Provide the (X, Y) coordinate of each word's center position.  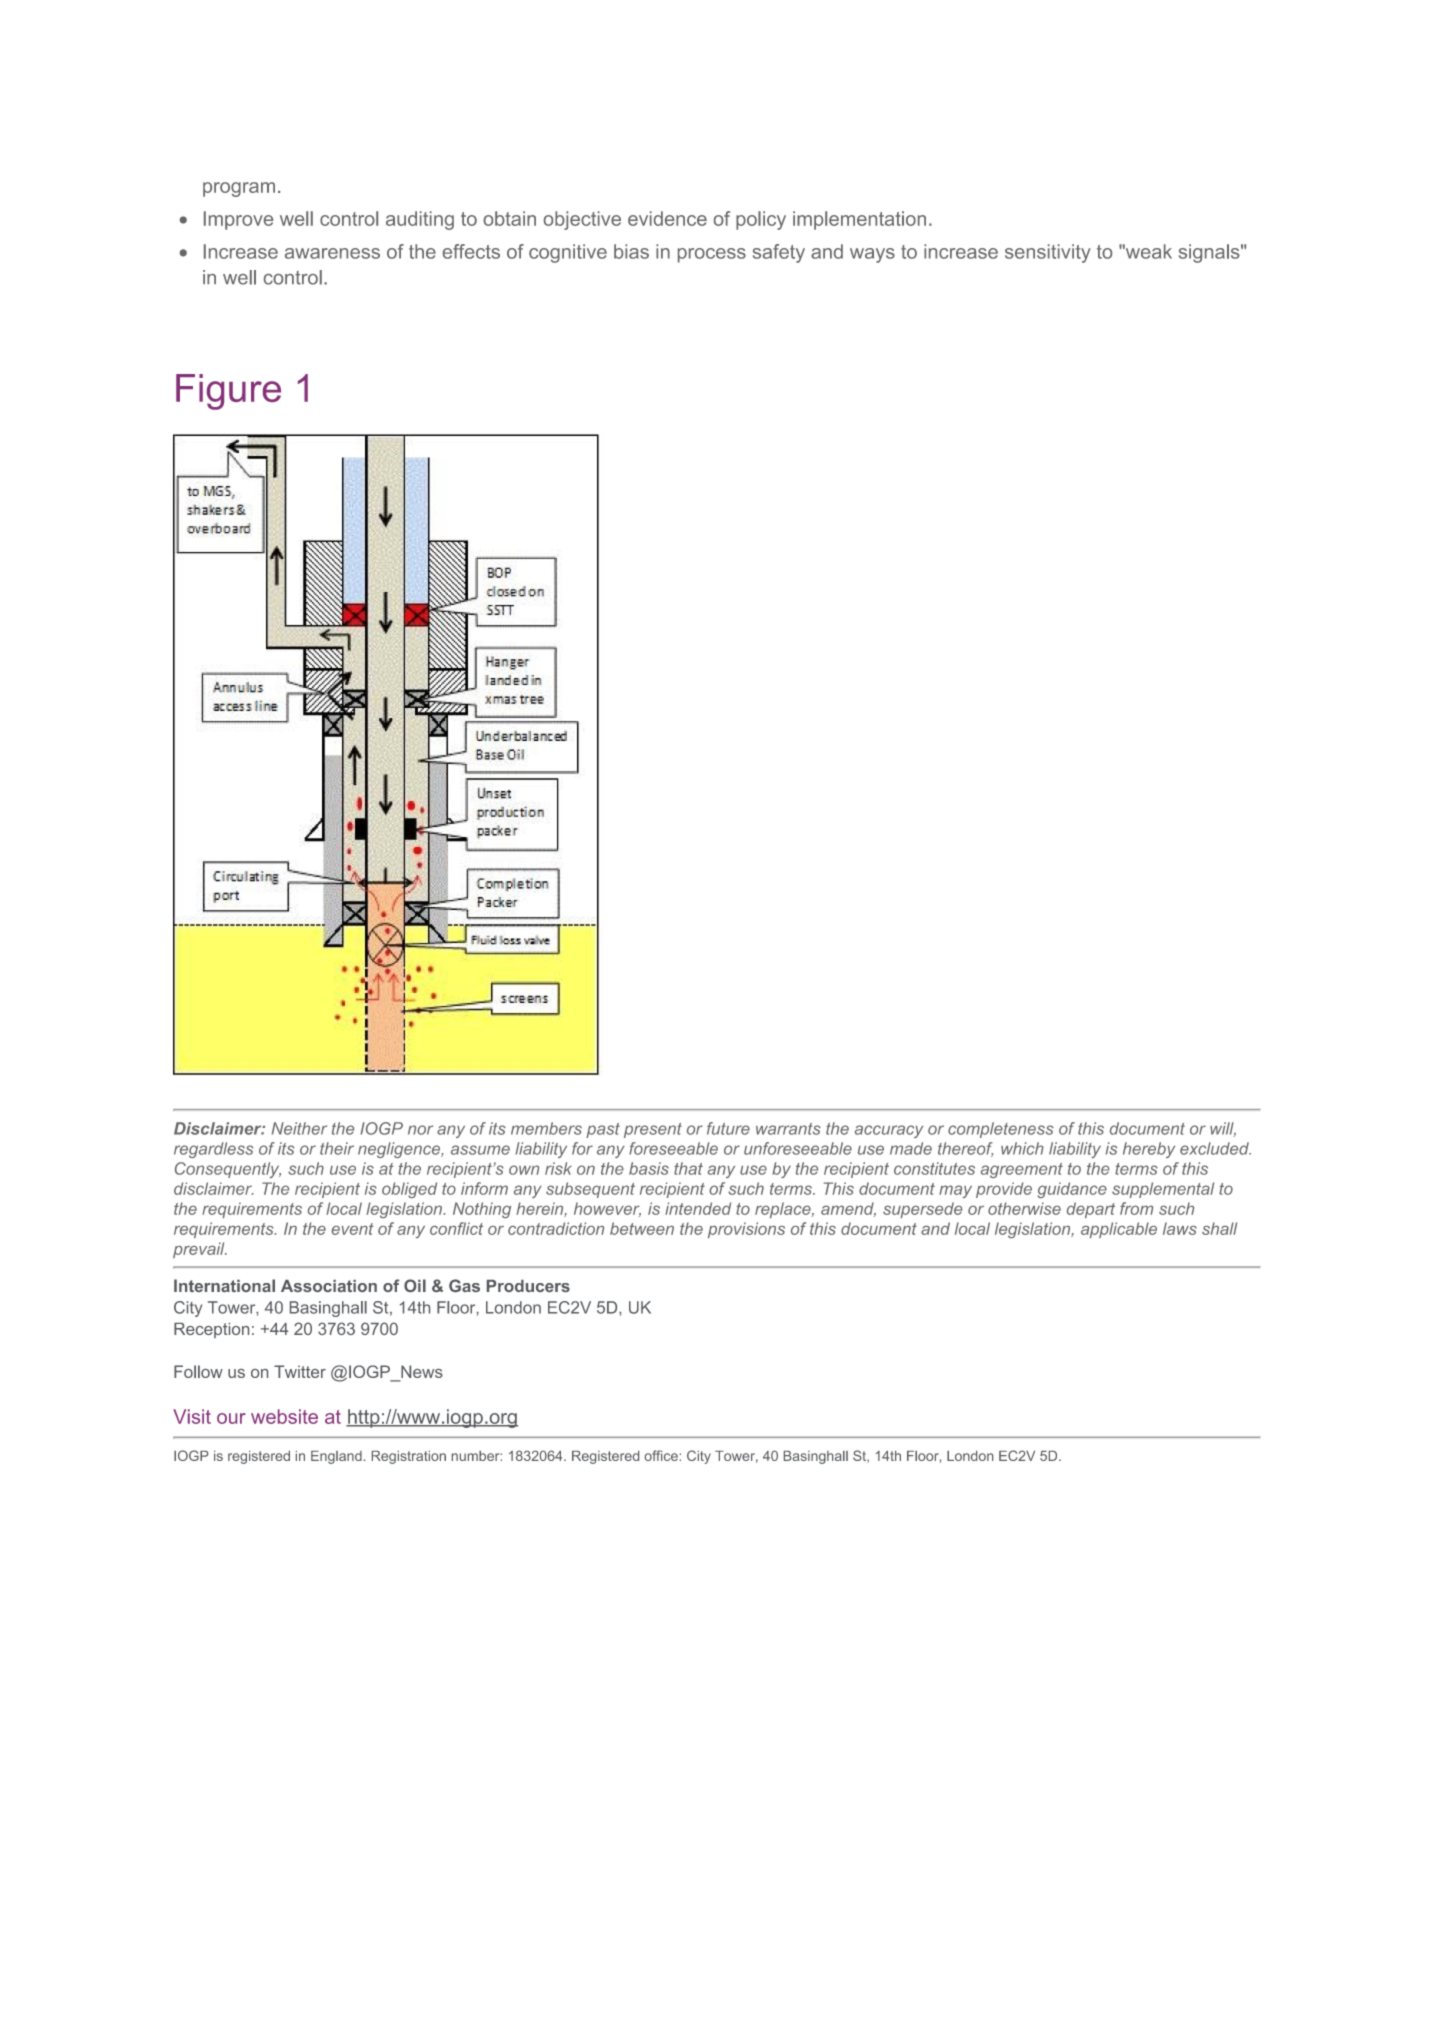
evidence (667, 218)
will (1223, 1129)
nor (420, 1130)
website (284, 1416)
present (653, 1130)
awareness (332, 253)
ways (872, 255)
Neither (299, 1128)
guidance (1072, 1190)
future (728, 1128)
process (712, 255)
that (688, 1168)
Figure (228, 392)
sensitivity (1048, 253)
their (337, 1148)
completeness (1001, 1130)
